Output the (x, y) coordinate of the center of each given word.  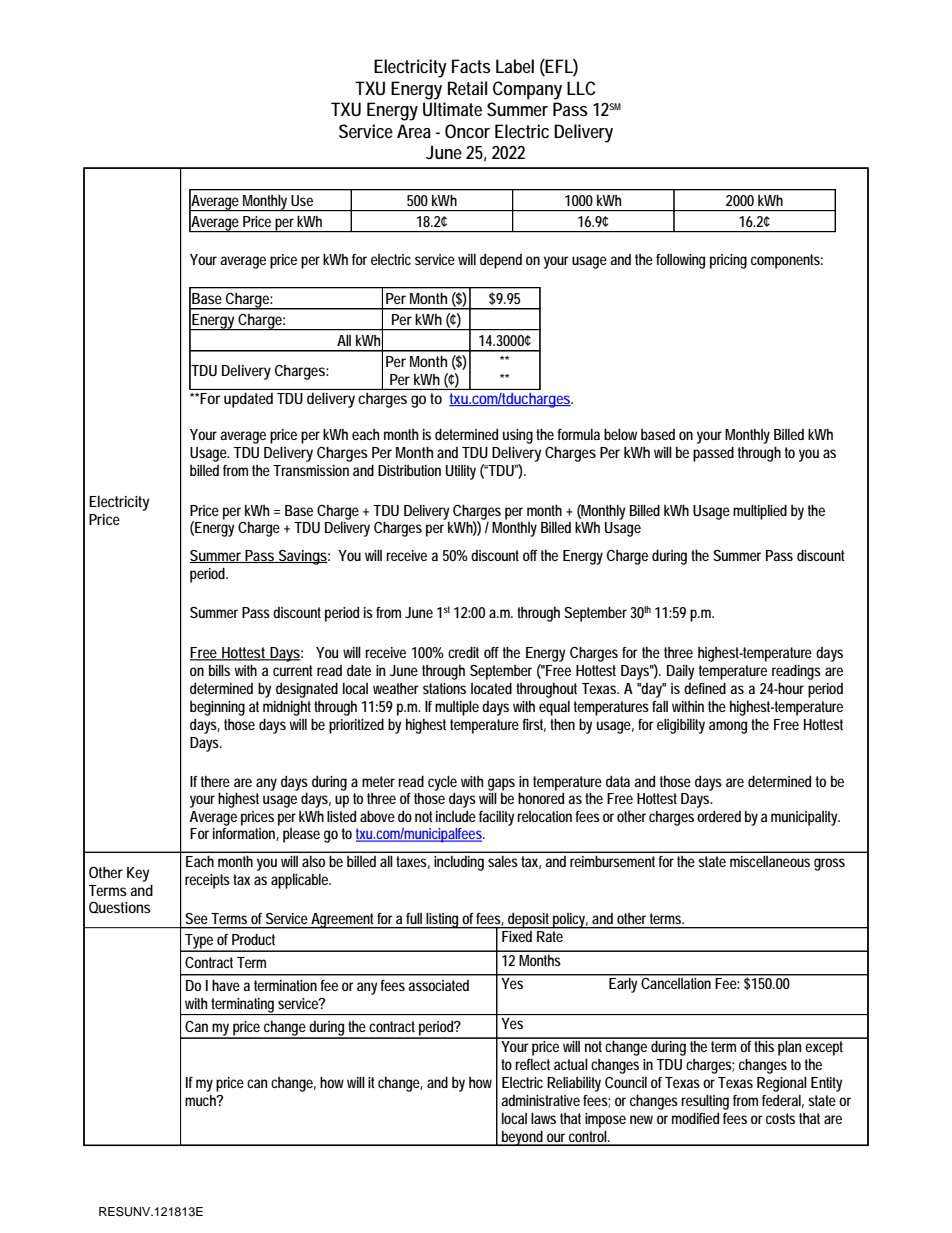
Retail (467, 88)
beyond (523, 1138)
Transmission (311, 470)
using (518, 436)
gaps (501, 784)
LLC (581, 88)
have (226, 985)
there (215, 781)
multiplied (760, 512)
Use (302, 200)
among (728, 727)
